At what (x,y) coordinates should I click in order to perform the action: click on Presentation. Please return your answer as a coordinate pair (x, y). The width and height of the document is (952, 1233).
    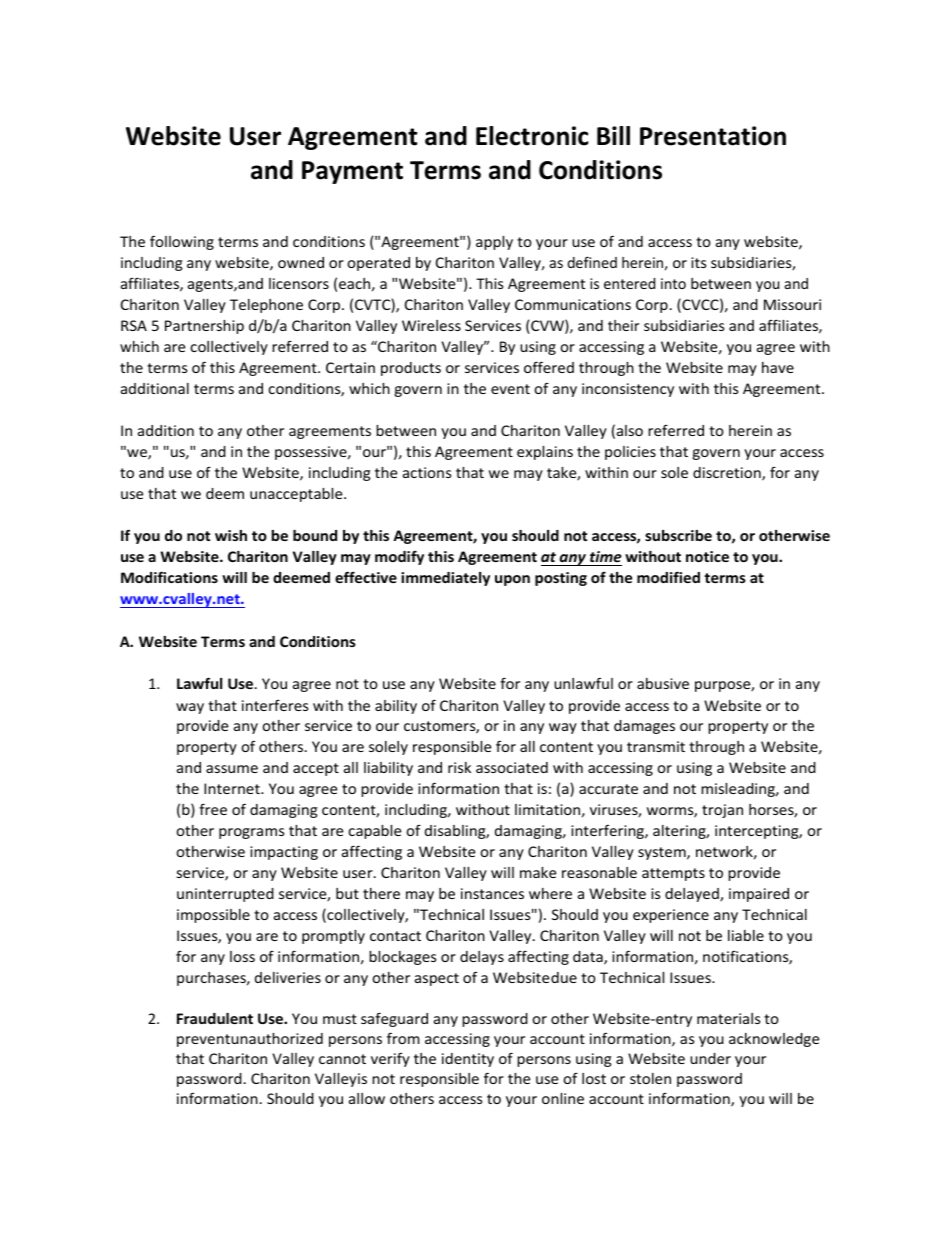
    Looking at the image, I should click on (713, 136).
